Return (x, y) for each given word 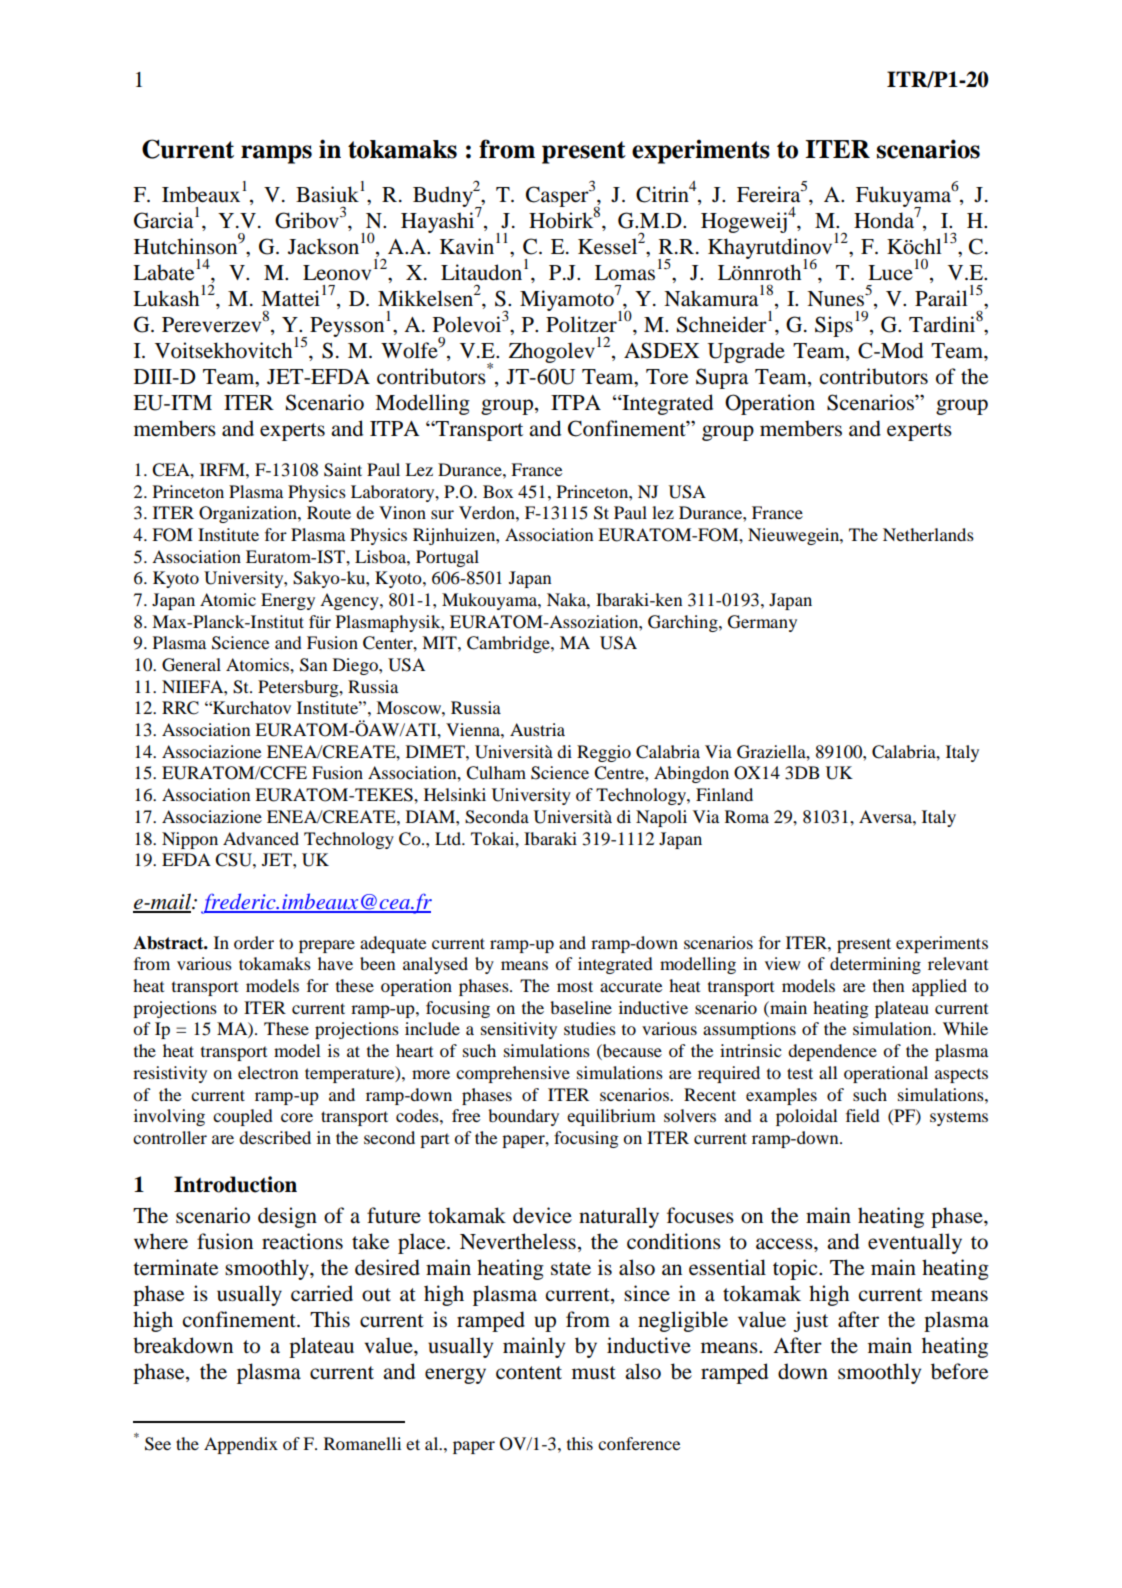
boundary (523, 1117)
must (594, 1373)
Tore (667, 377)
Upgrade (746, 352)
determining (875, 965)
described (275, 1137)
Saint (343, 470)
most (575, 986)
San (313, 665)
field (863, 1115)
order (254, 942)
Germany (762, 623)
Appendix (241, 1445)
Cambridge (509, 644)
